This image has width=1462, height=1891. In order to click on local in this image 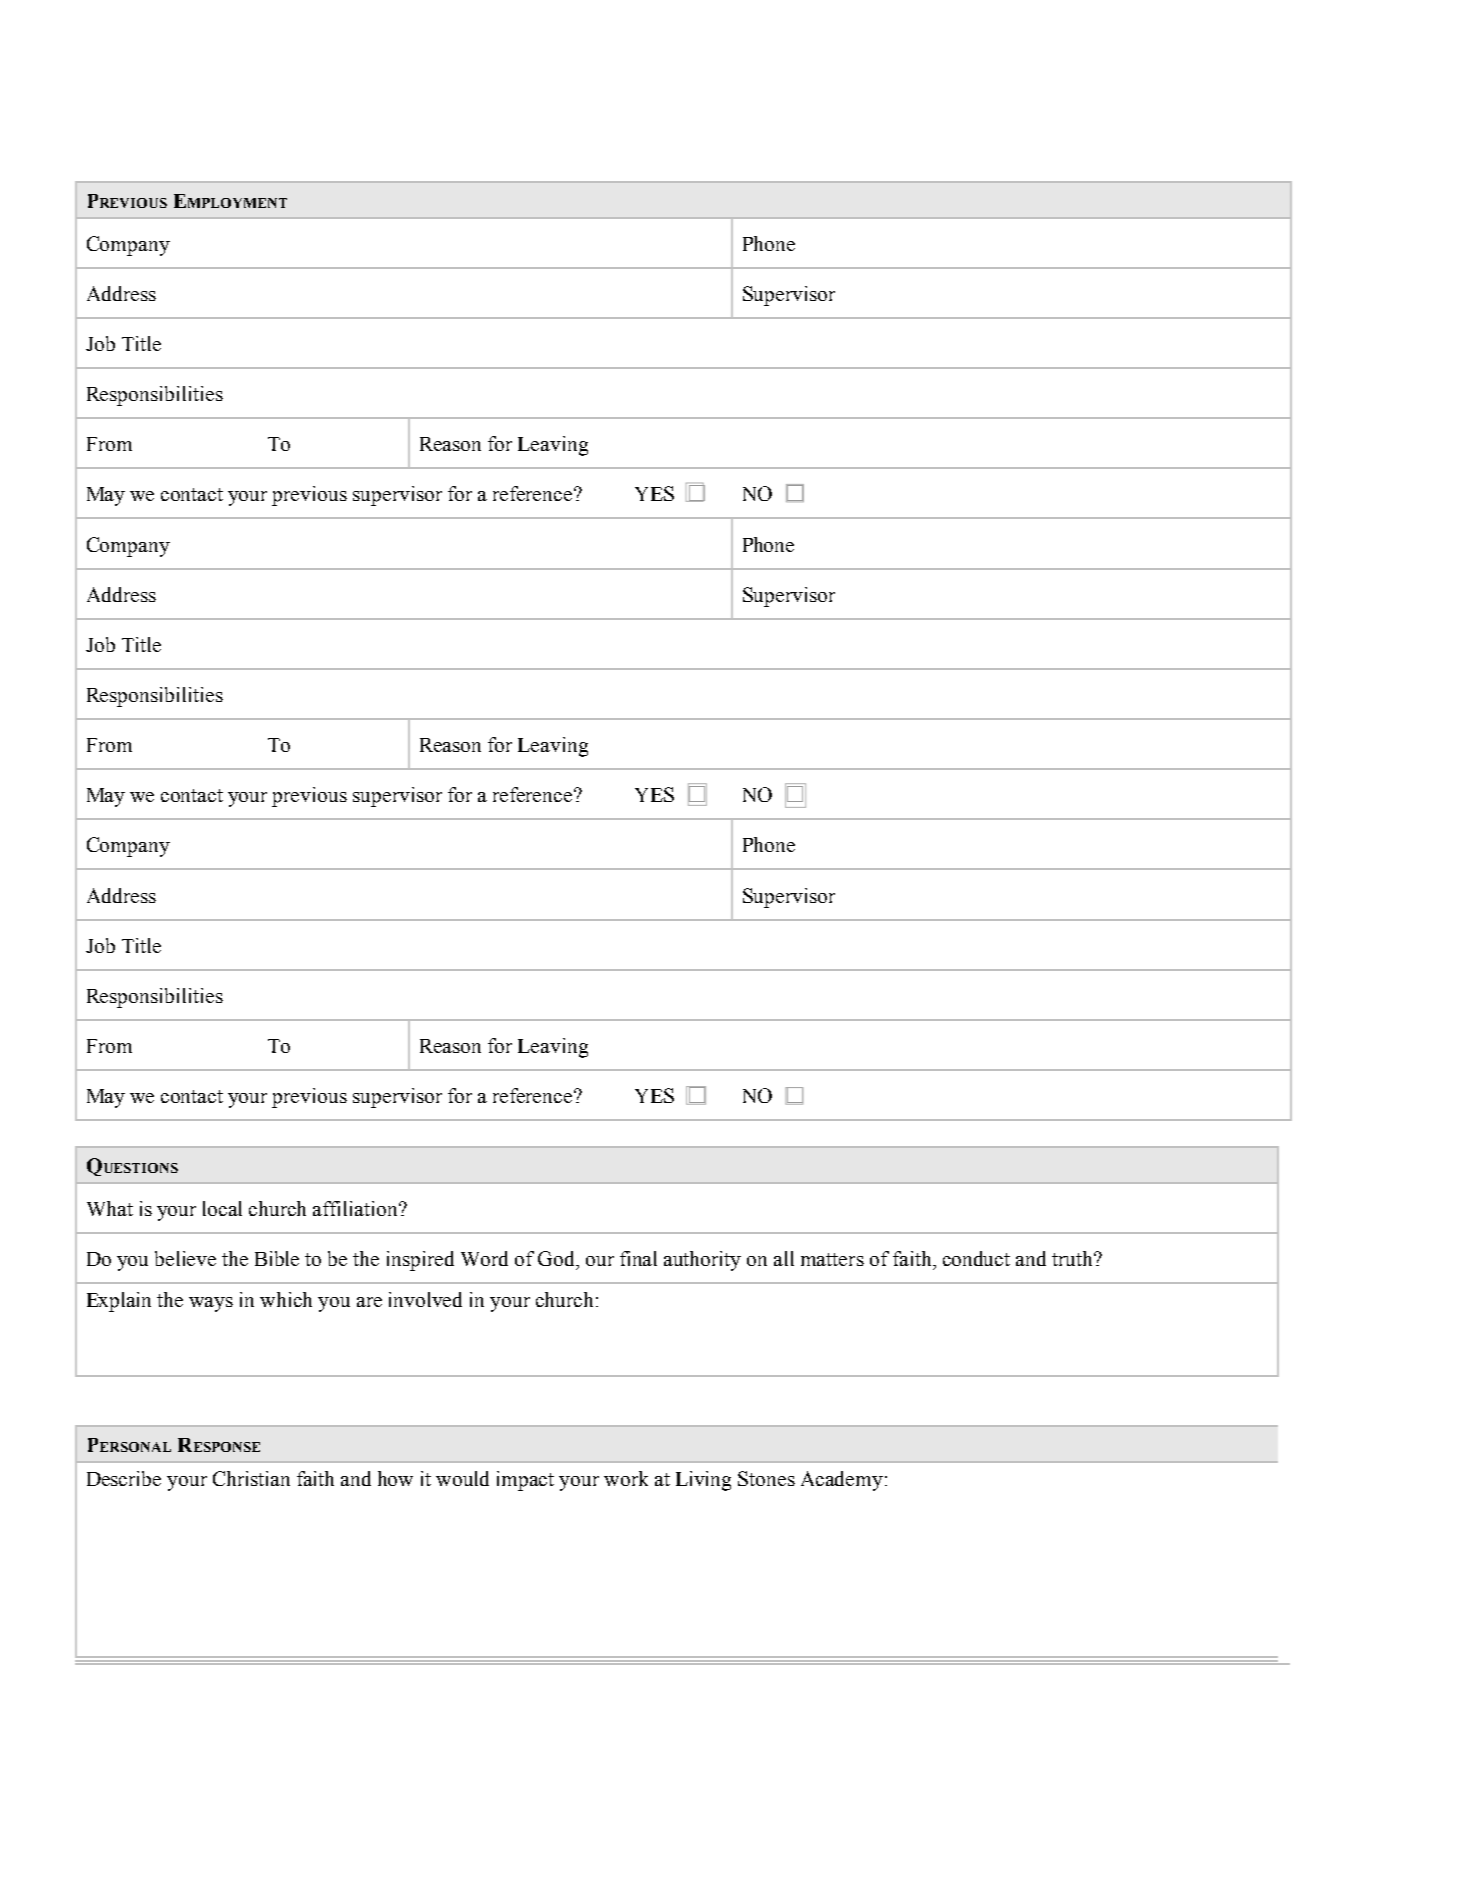, I will do `click(222, 1208)`.
